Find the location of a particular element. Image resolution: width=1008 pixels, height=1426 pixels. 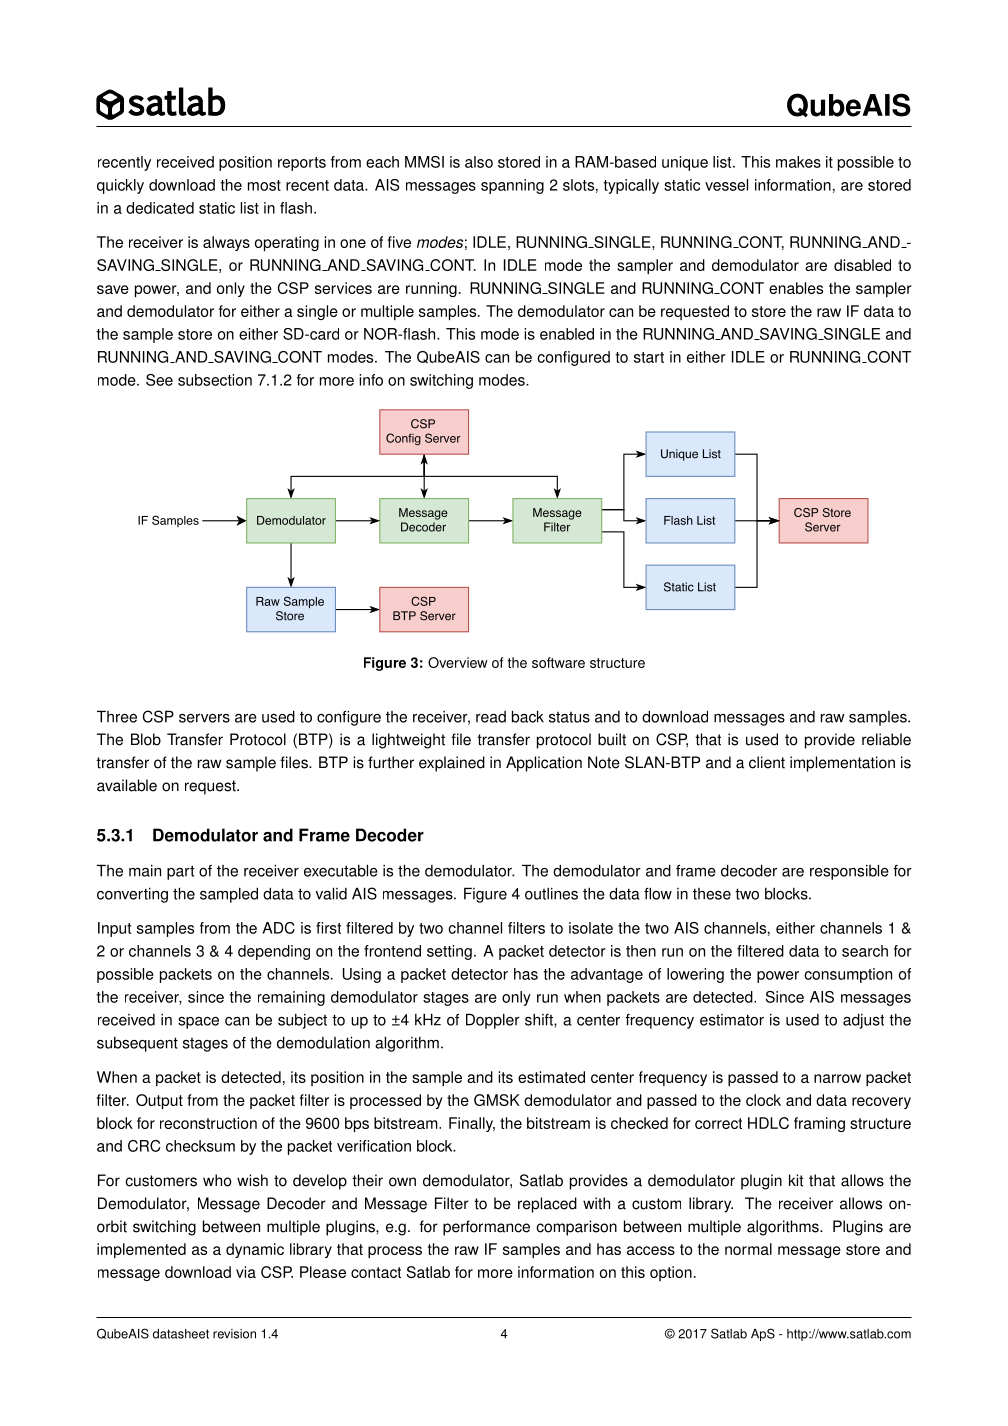

read is located at coordinates (491, 717).
